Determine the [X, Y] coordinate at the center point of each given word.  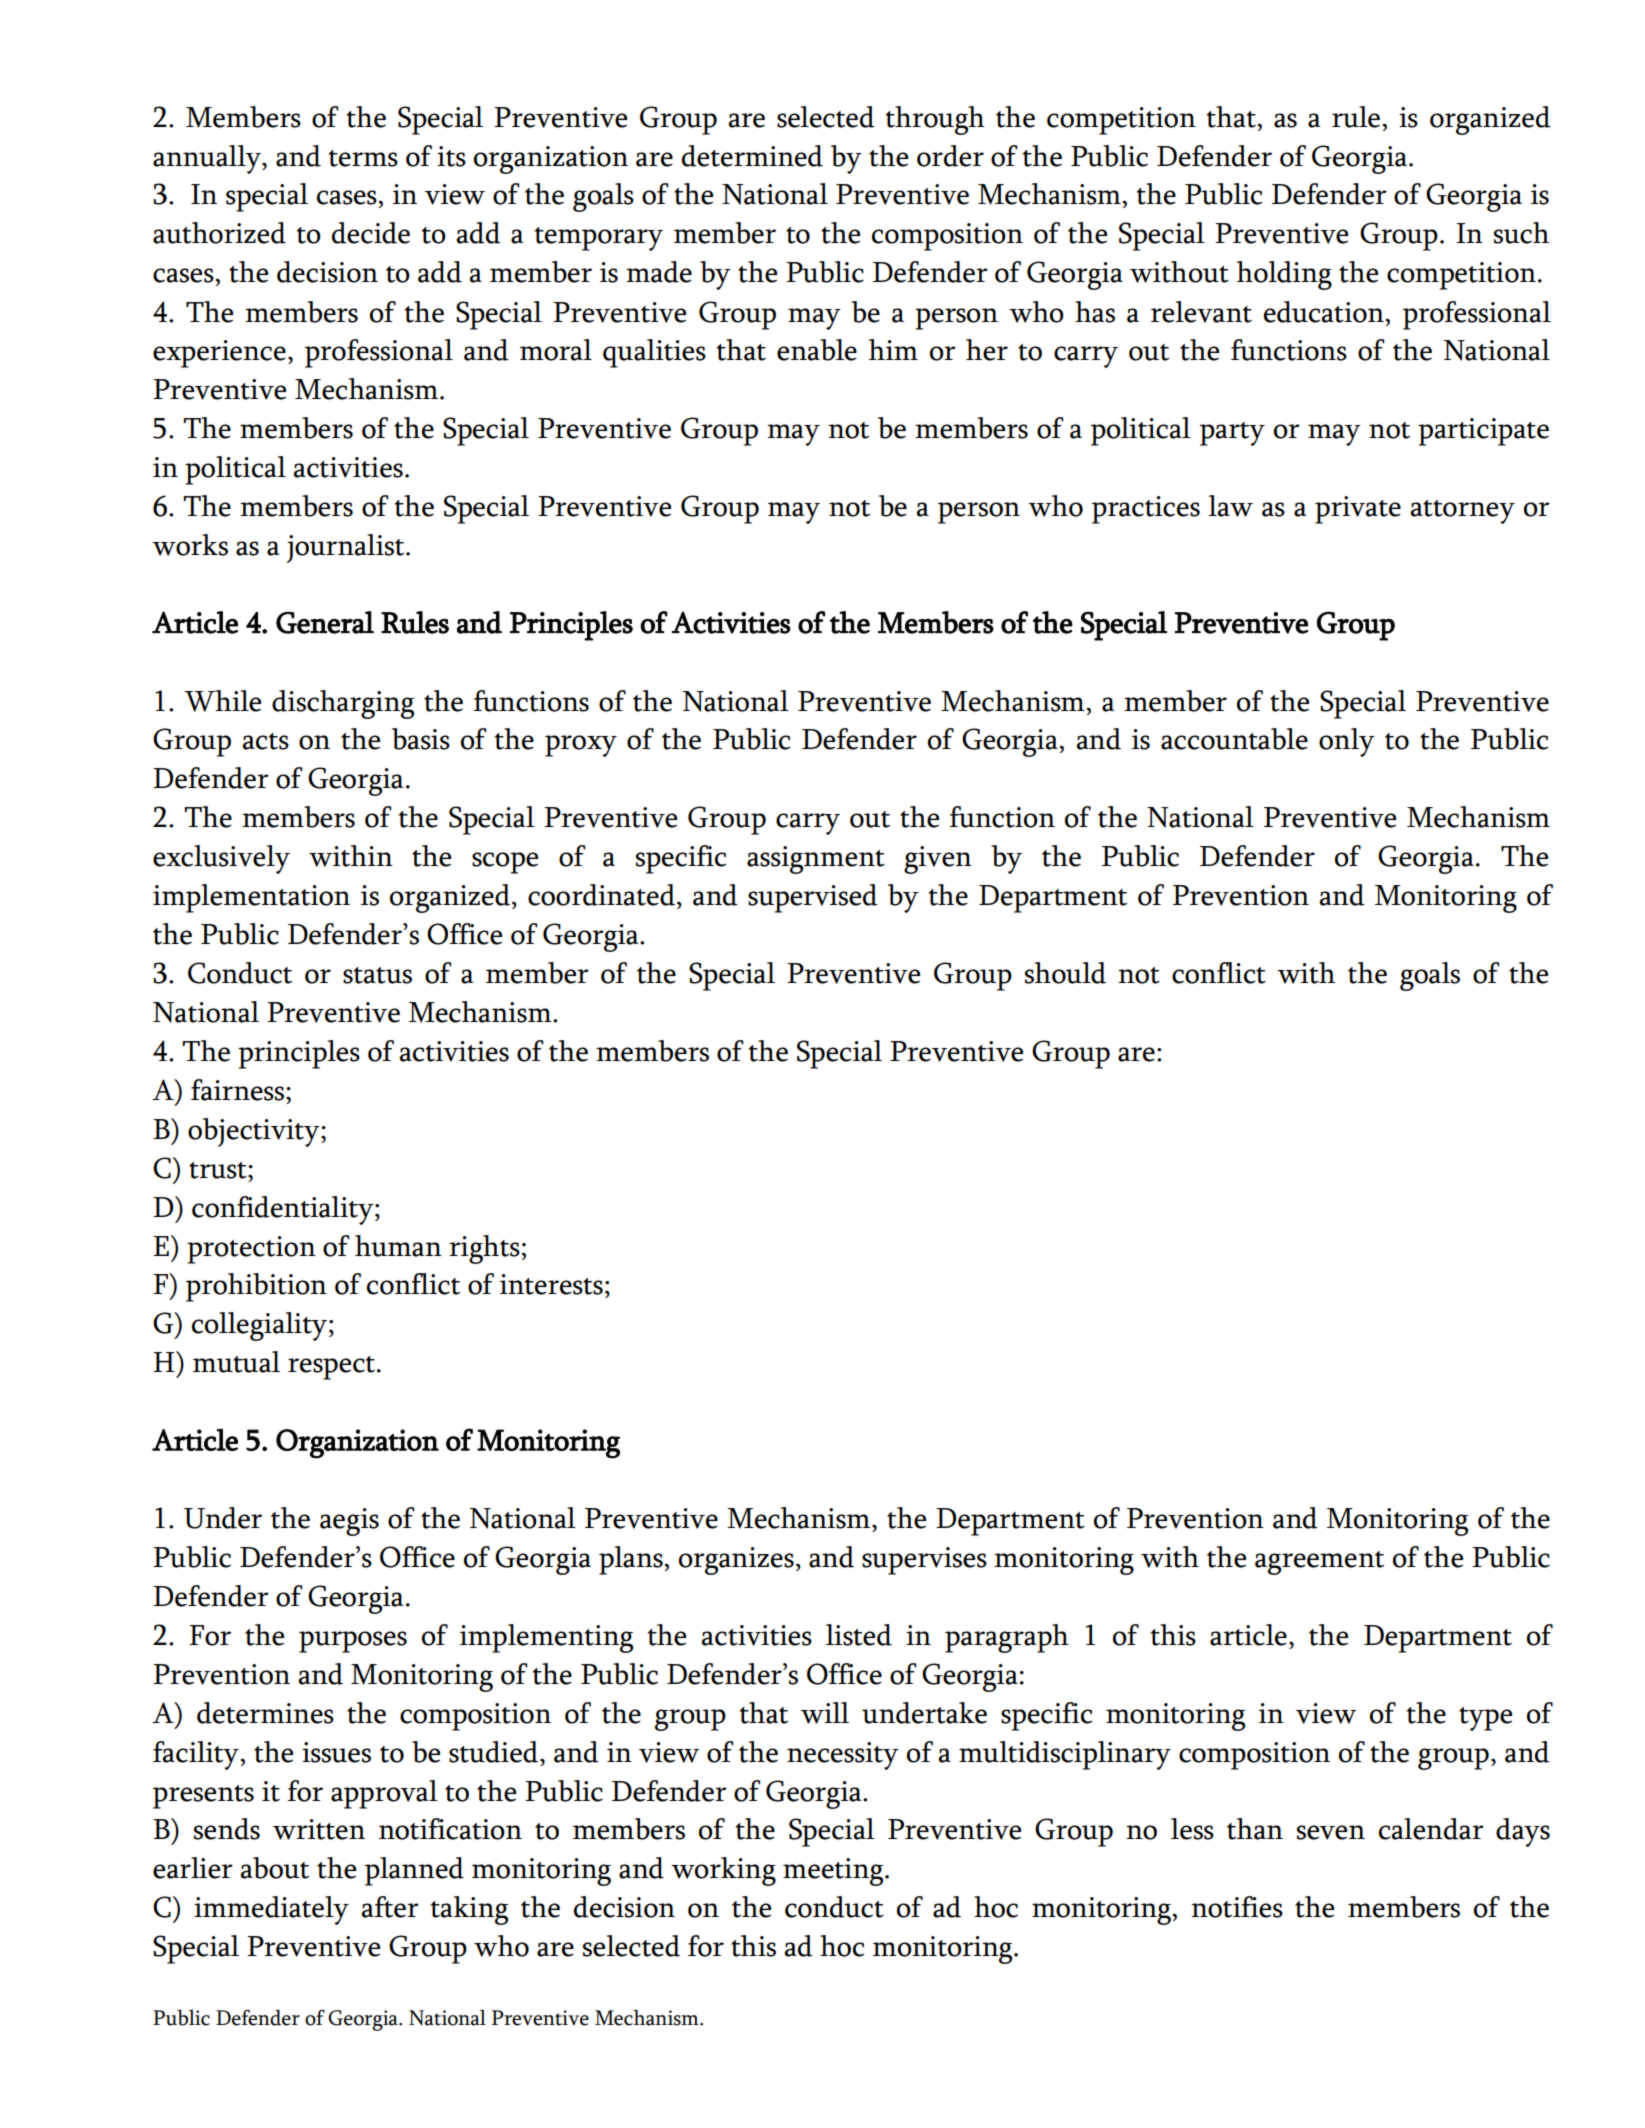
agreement [1319, 1563]
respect [333, 1368]
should [1065, 973]
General [325, 622]
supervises [924, 1561]
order [950, 156]
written [319, 1829]
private [1358, 510]
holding [1284, 275]
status [377, 975]
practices [1146, 510]
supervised [813, 898]
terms [363, 158]
